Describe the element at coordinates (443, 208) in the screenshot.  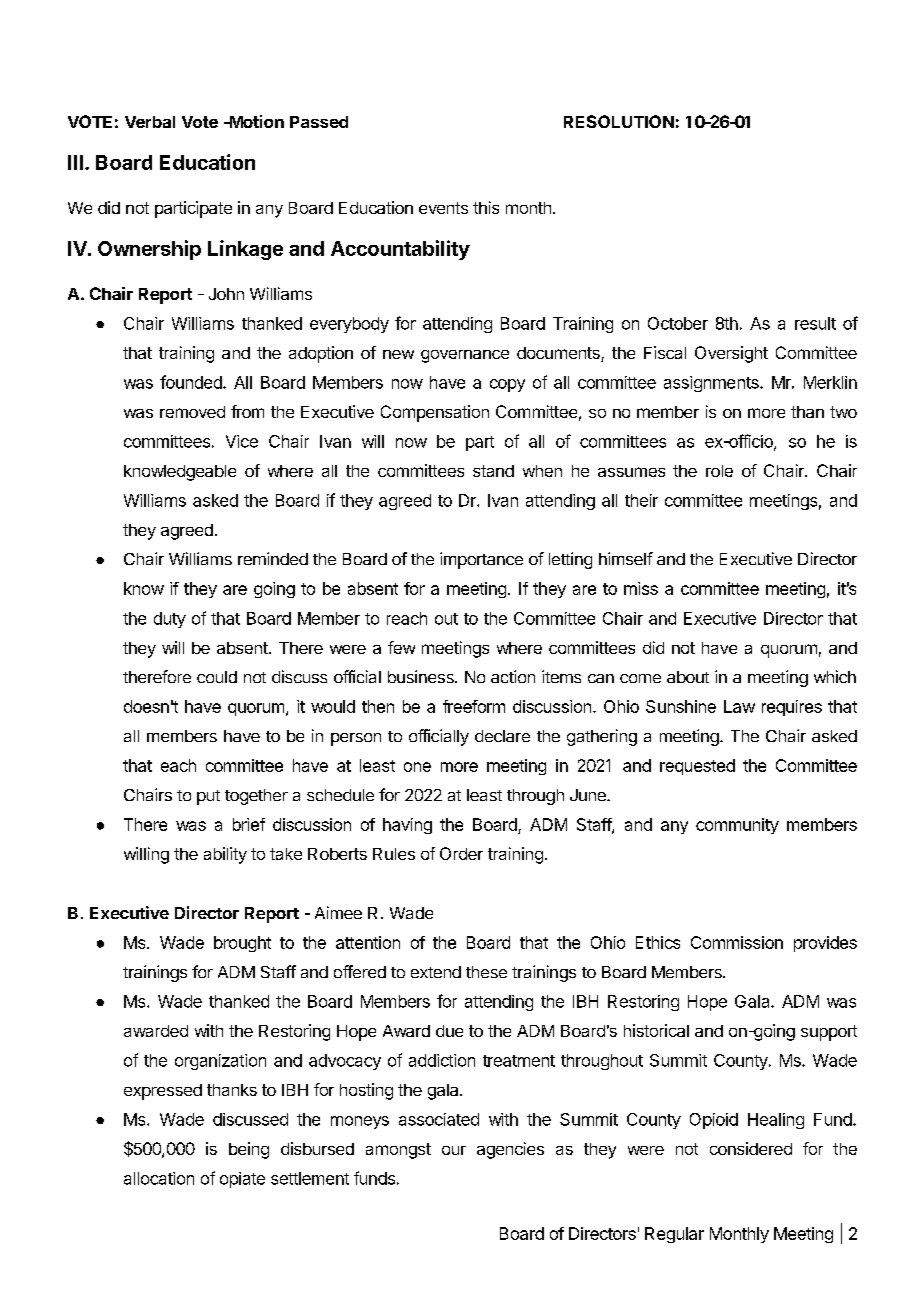
I see `events` at that location.
